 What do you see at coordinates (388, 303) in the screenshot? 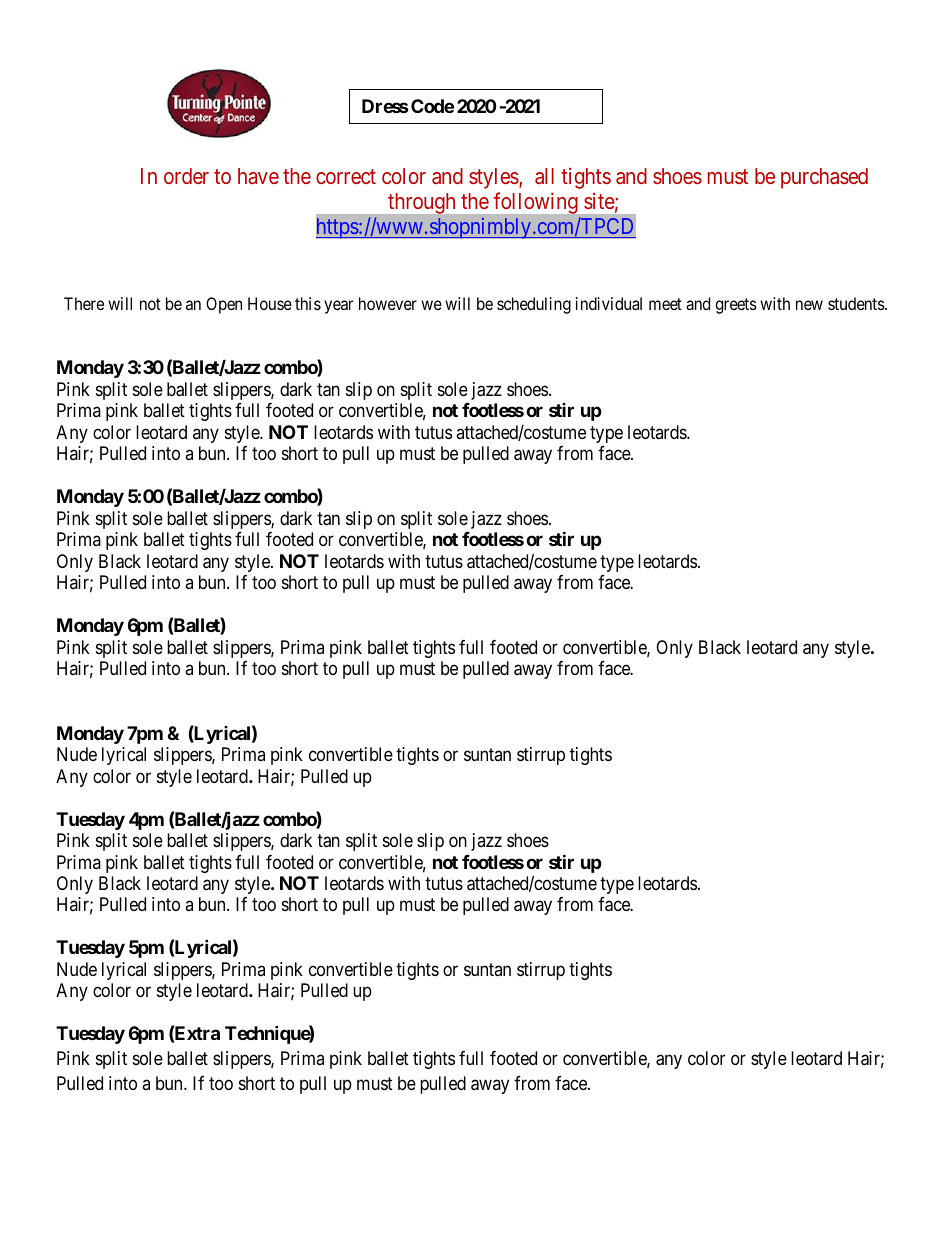
I see `however` at bounding box center [388, 303].
